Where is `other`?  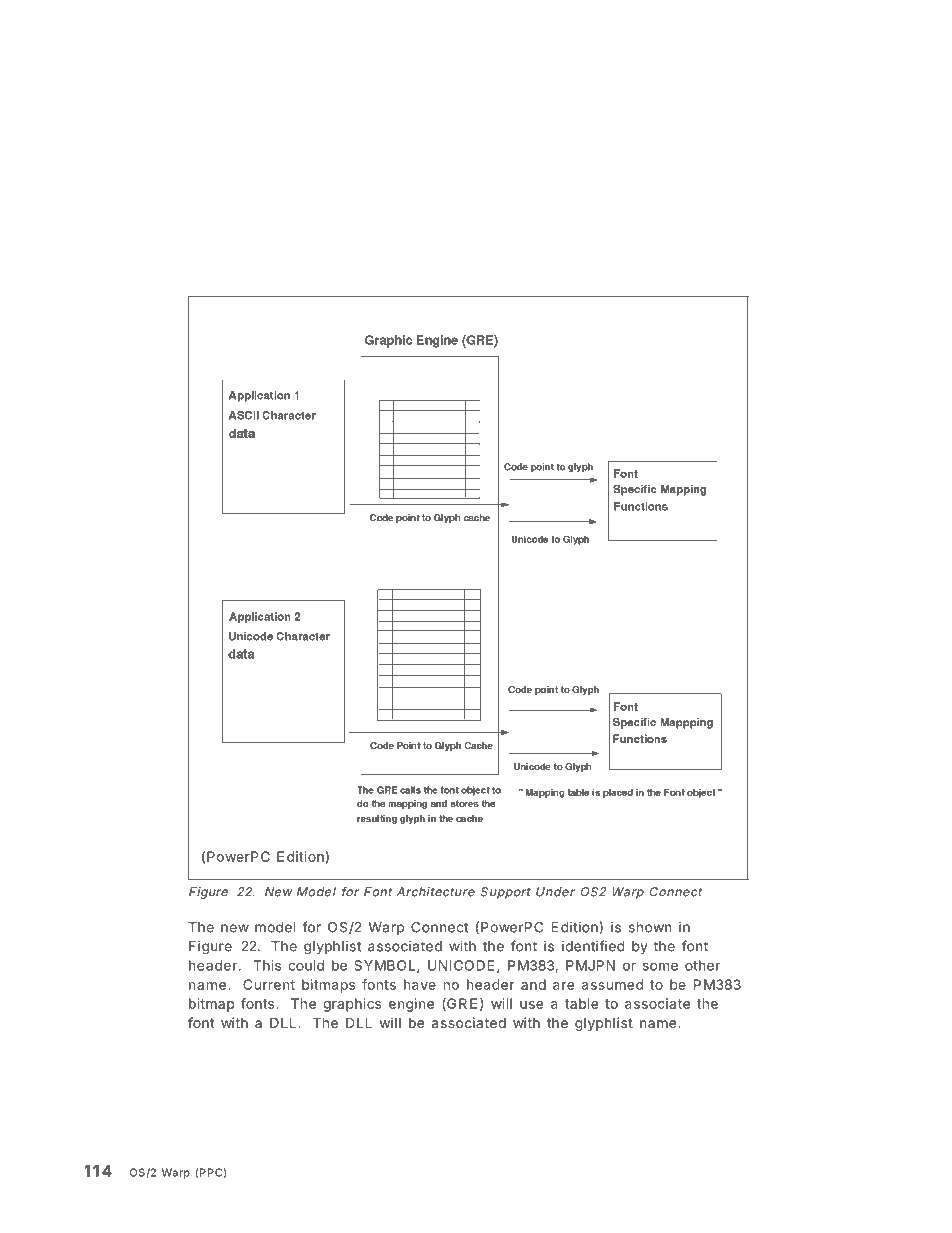 other is located at coordinates (702, 965).
